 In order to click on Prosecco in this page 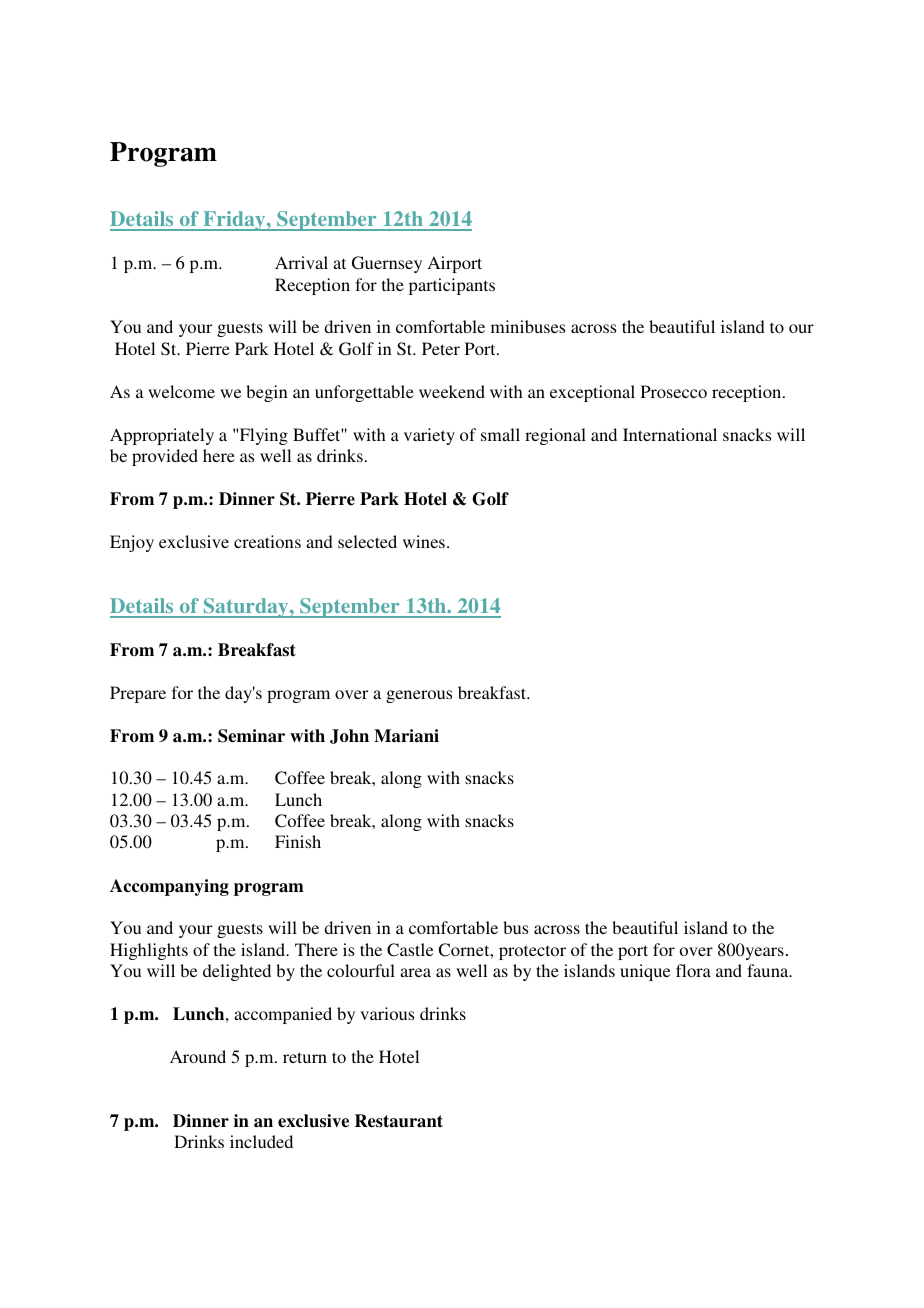, I will do `click(674, 391)`.
